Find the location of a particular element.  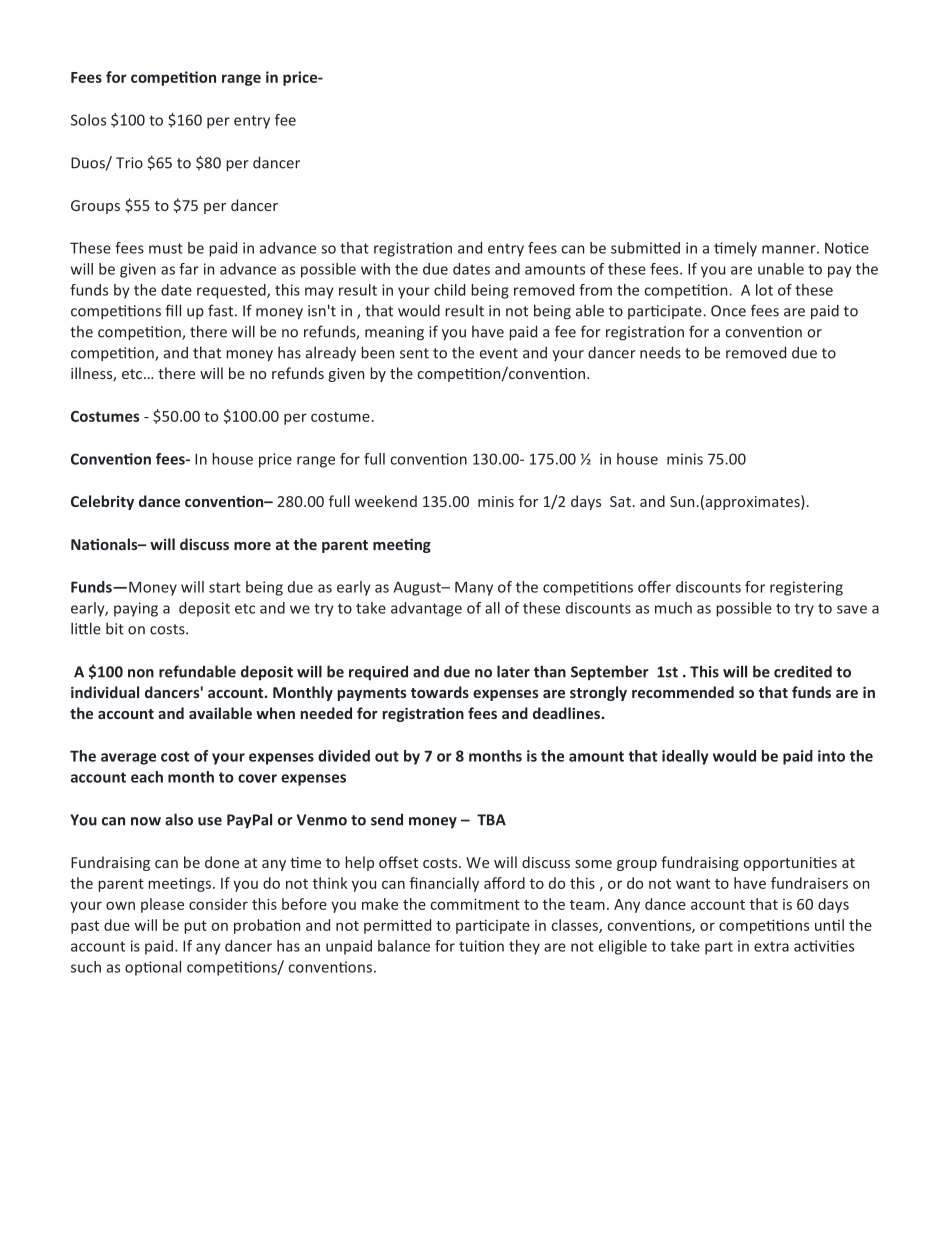

extra is located at coordinates (771, 946).
